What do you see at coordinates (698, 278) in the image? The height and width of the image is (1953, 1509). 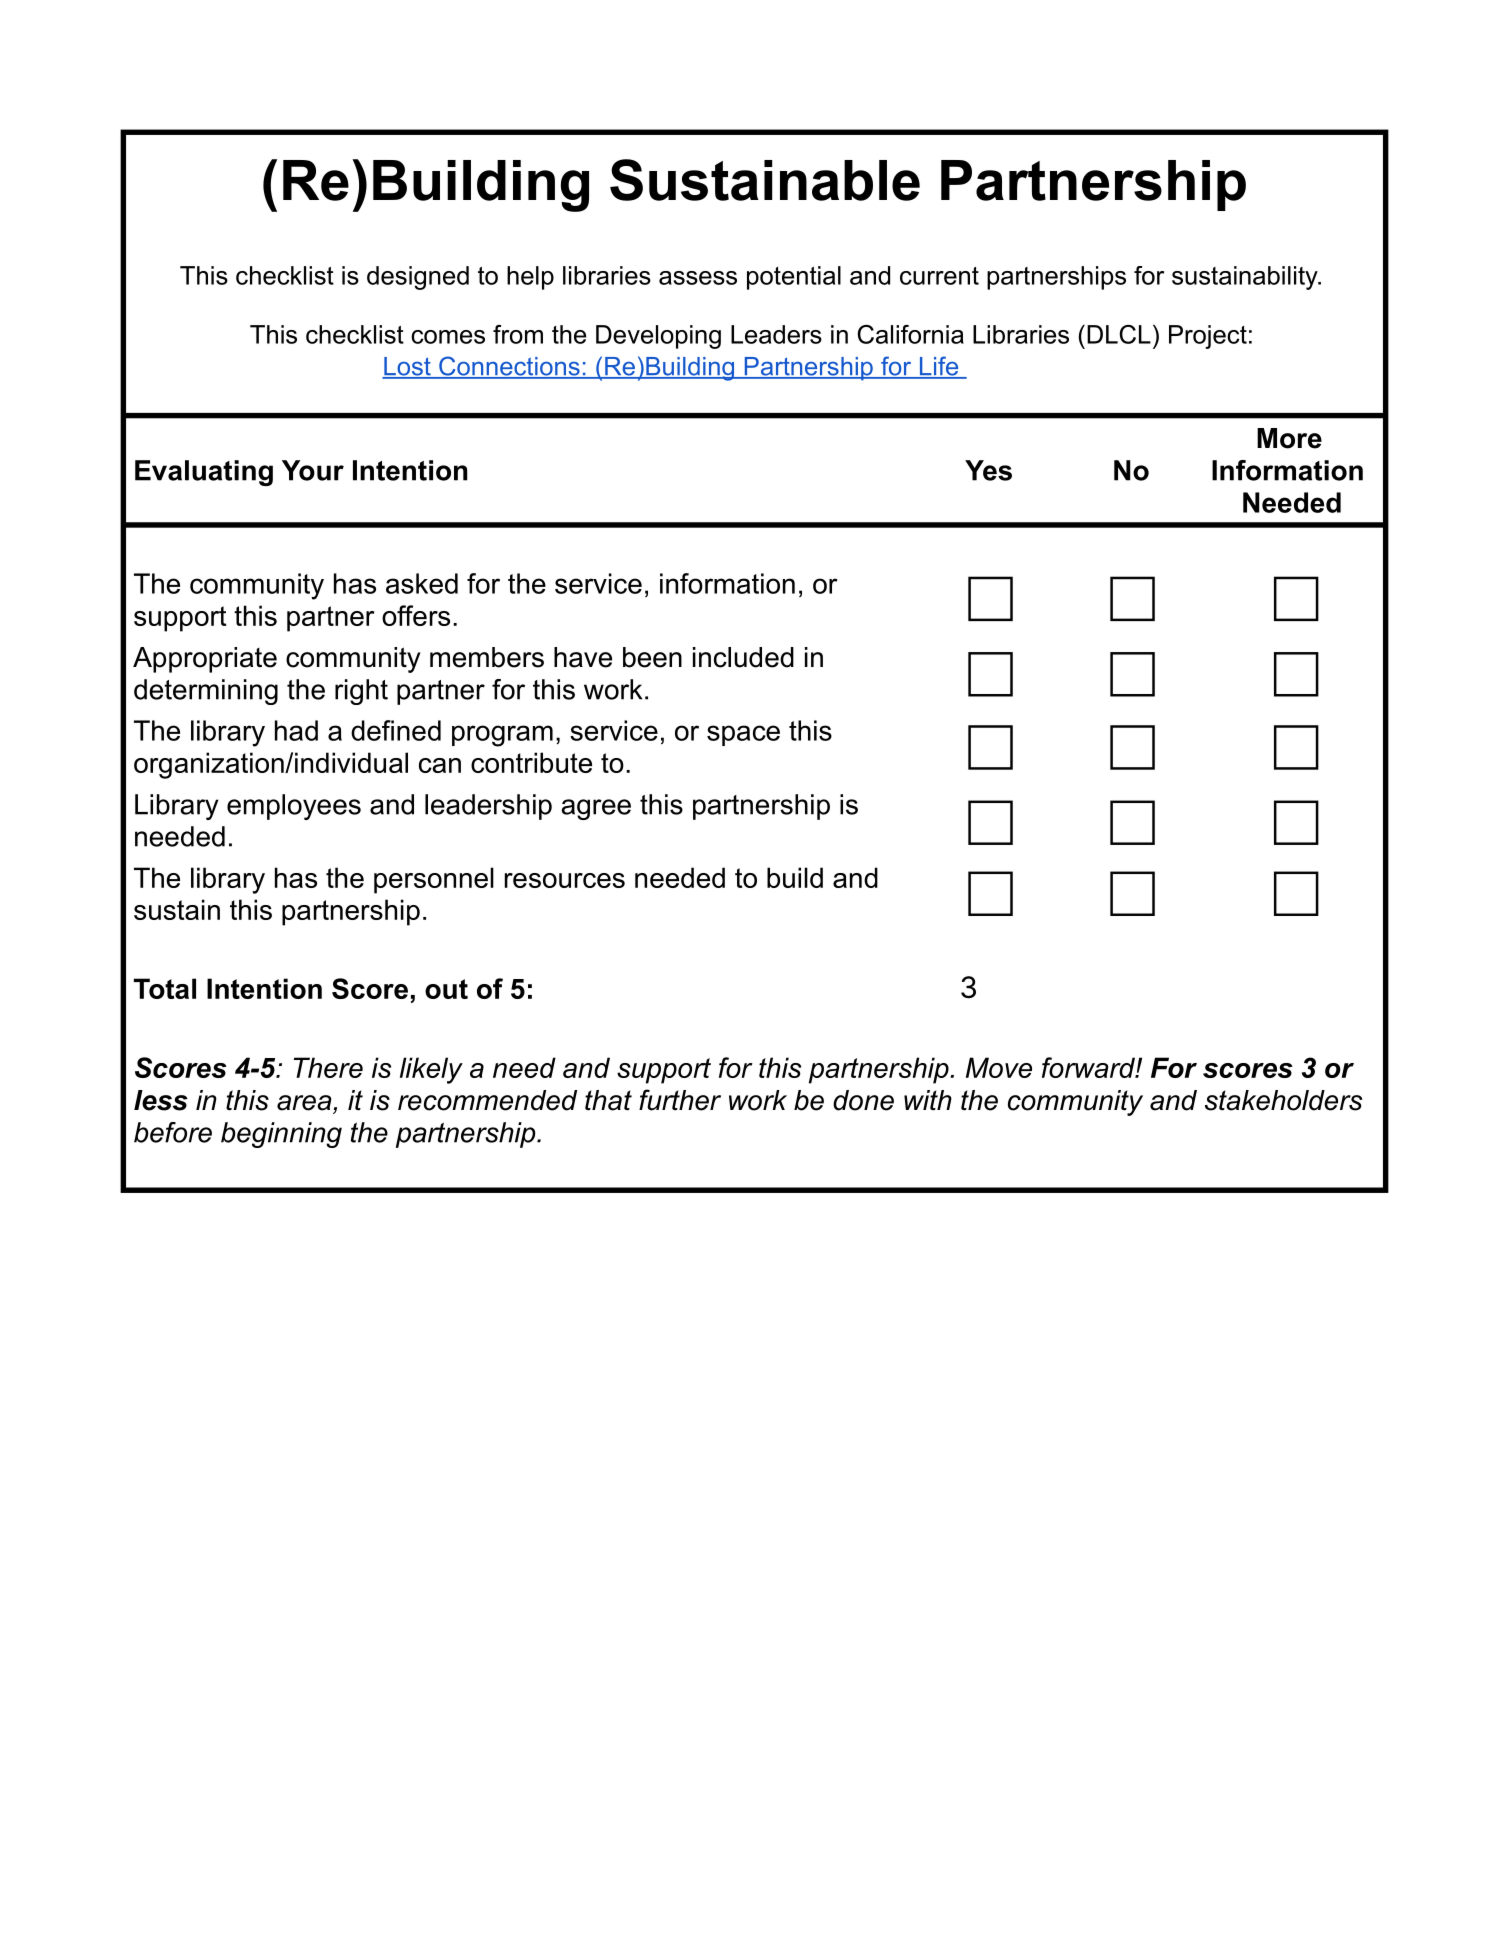 I see `assess` at bounding box center [698, 278].
